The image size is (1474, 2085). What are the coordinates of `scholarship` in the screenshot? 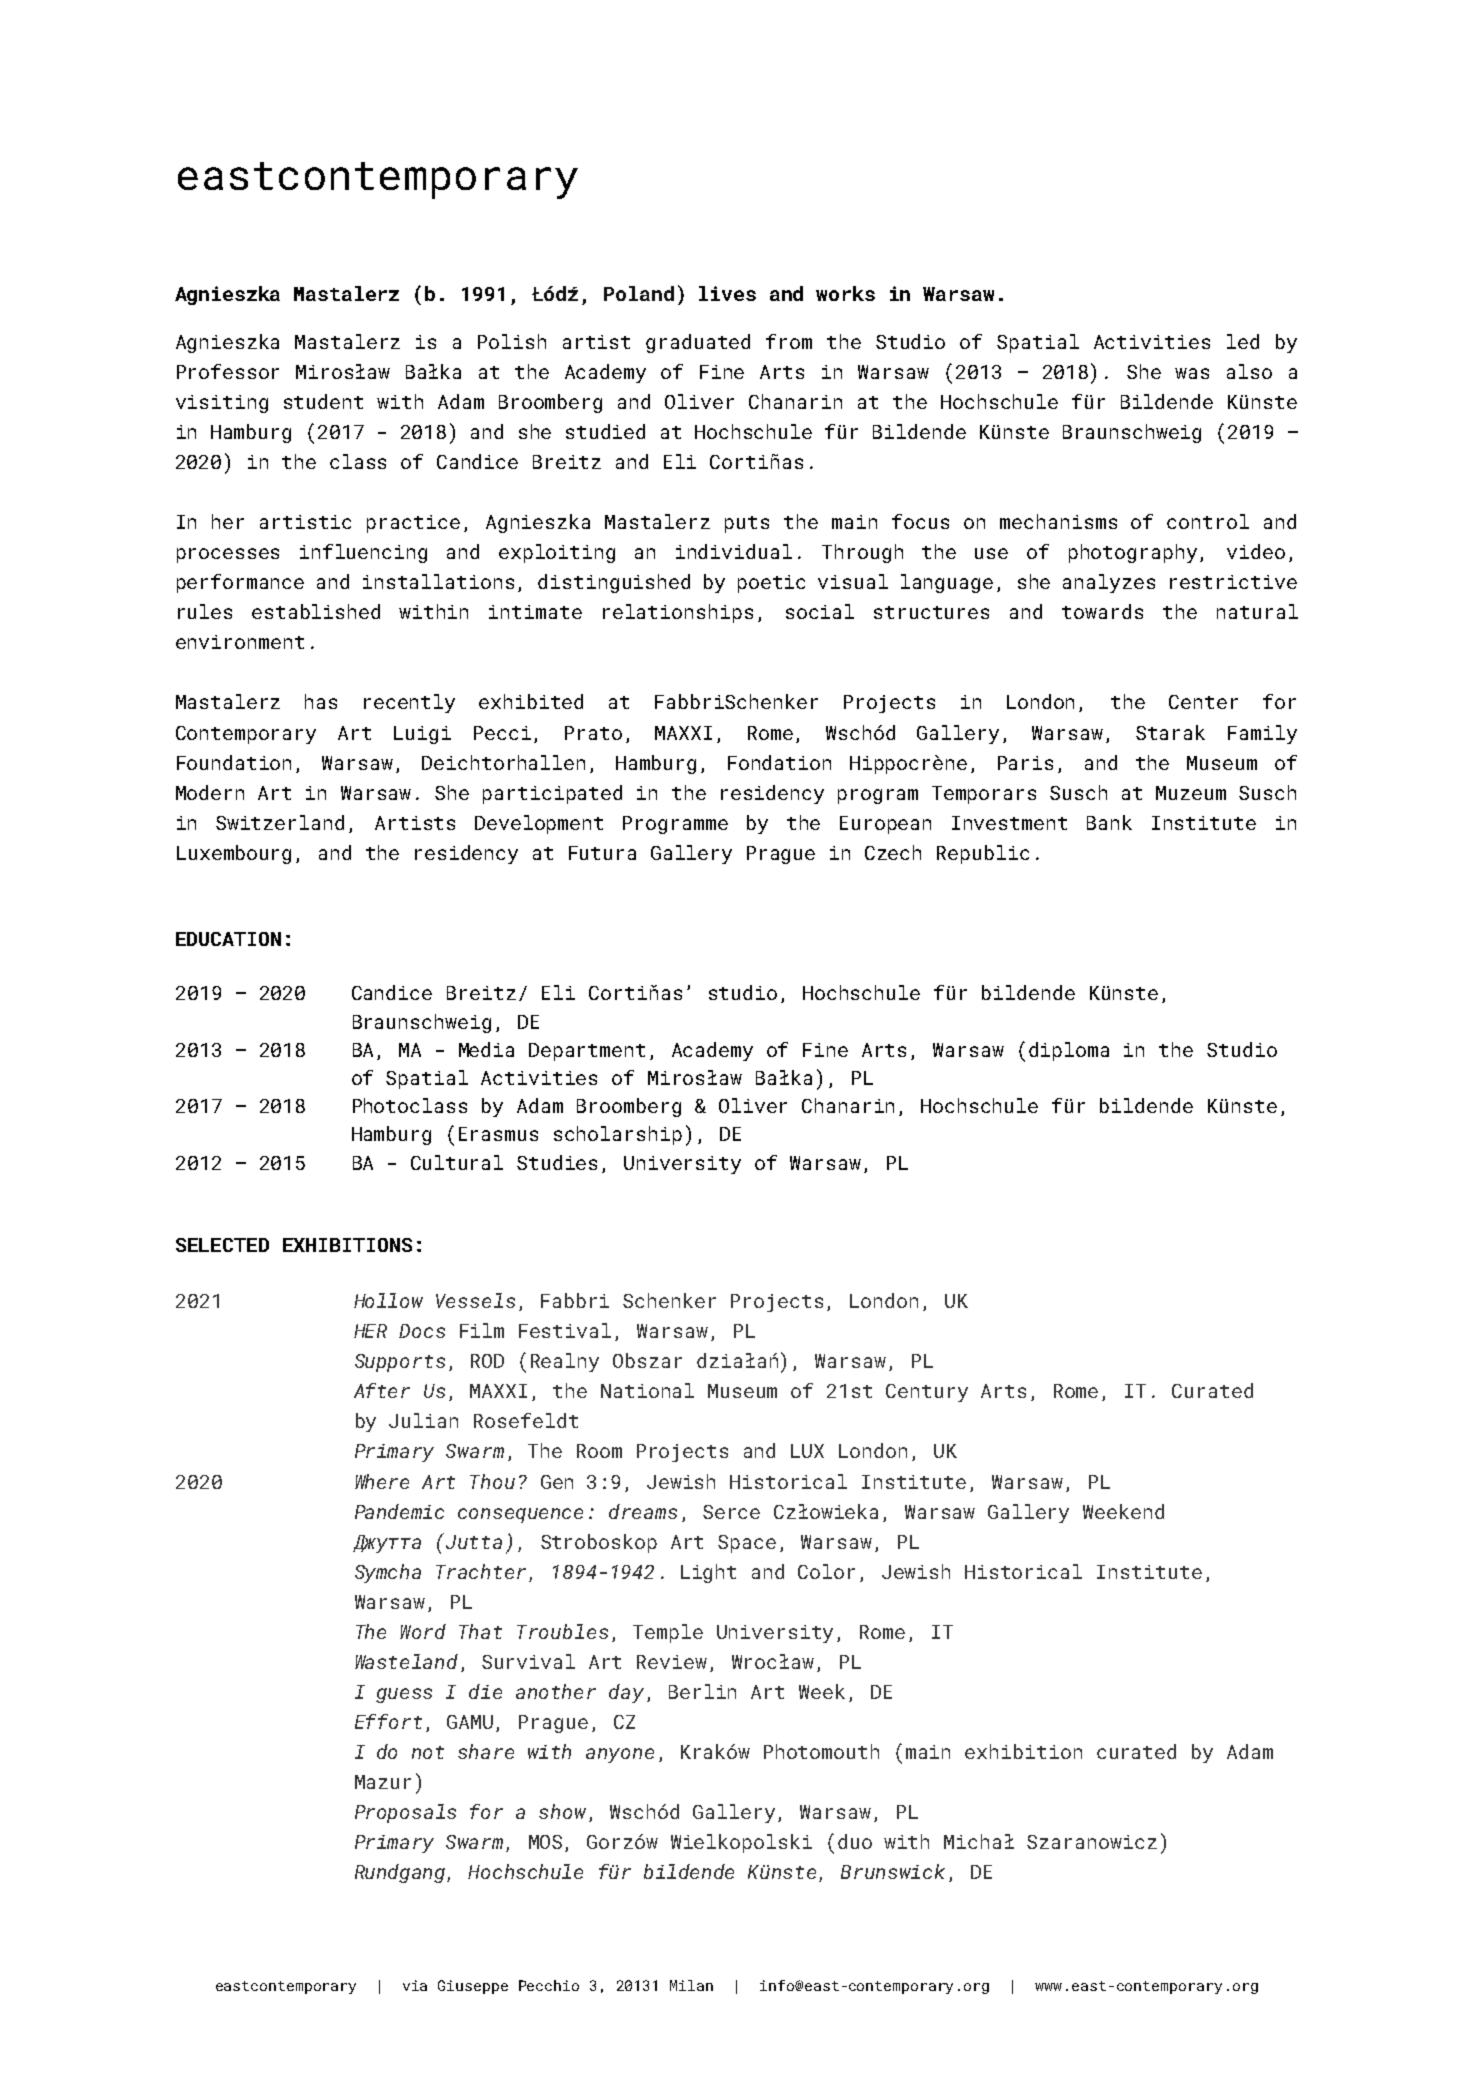 It's located at (618, 1135).
